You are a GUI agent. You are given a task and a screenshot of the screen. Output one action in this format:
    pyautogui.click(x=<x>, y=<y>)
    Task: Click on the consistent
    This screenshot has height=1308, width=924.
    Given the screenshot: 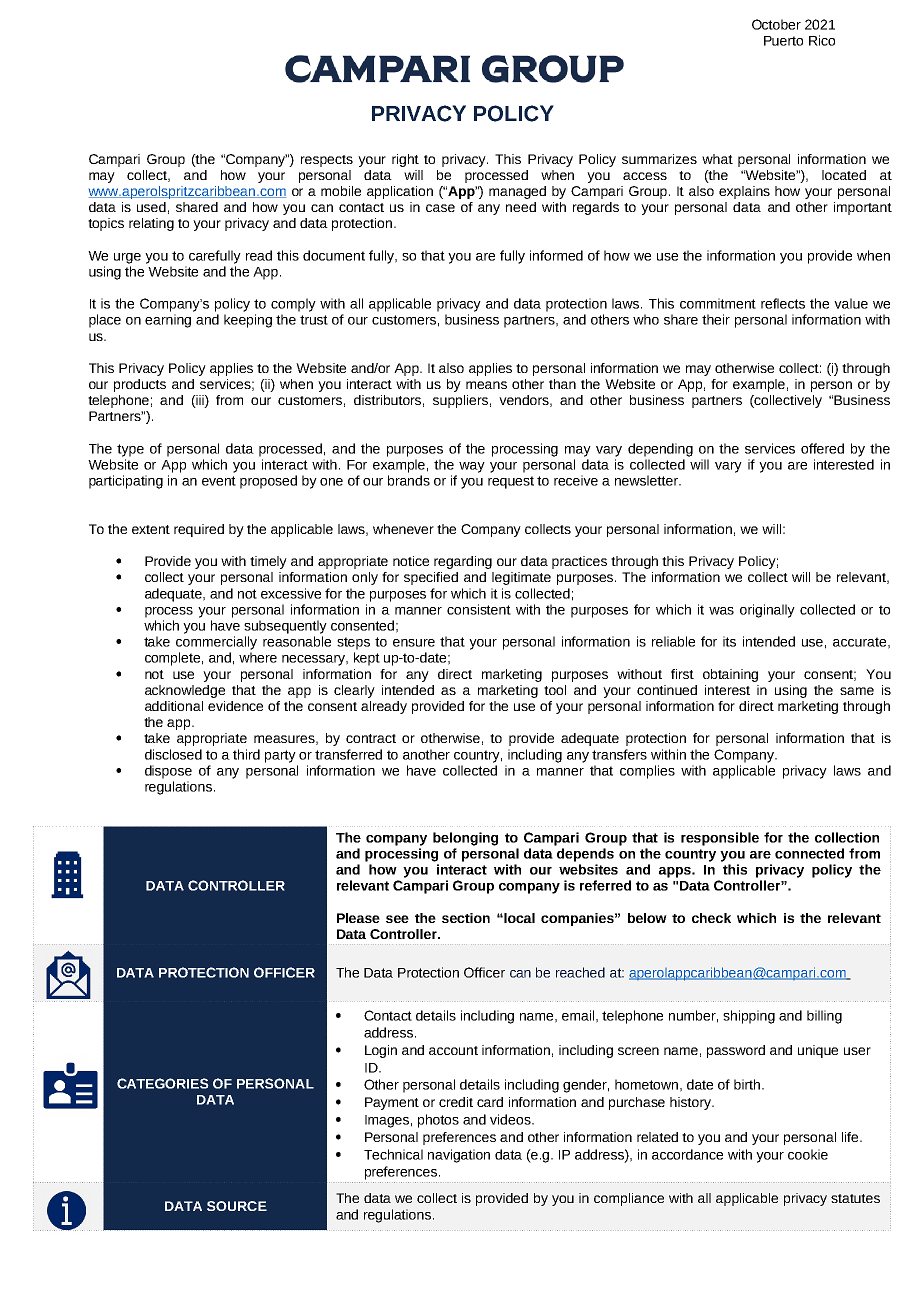 What is the action you would take?
    pyautogui.click(x=479, y=609)
